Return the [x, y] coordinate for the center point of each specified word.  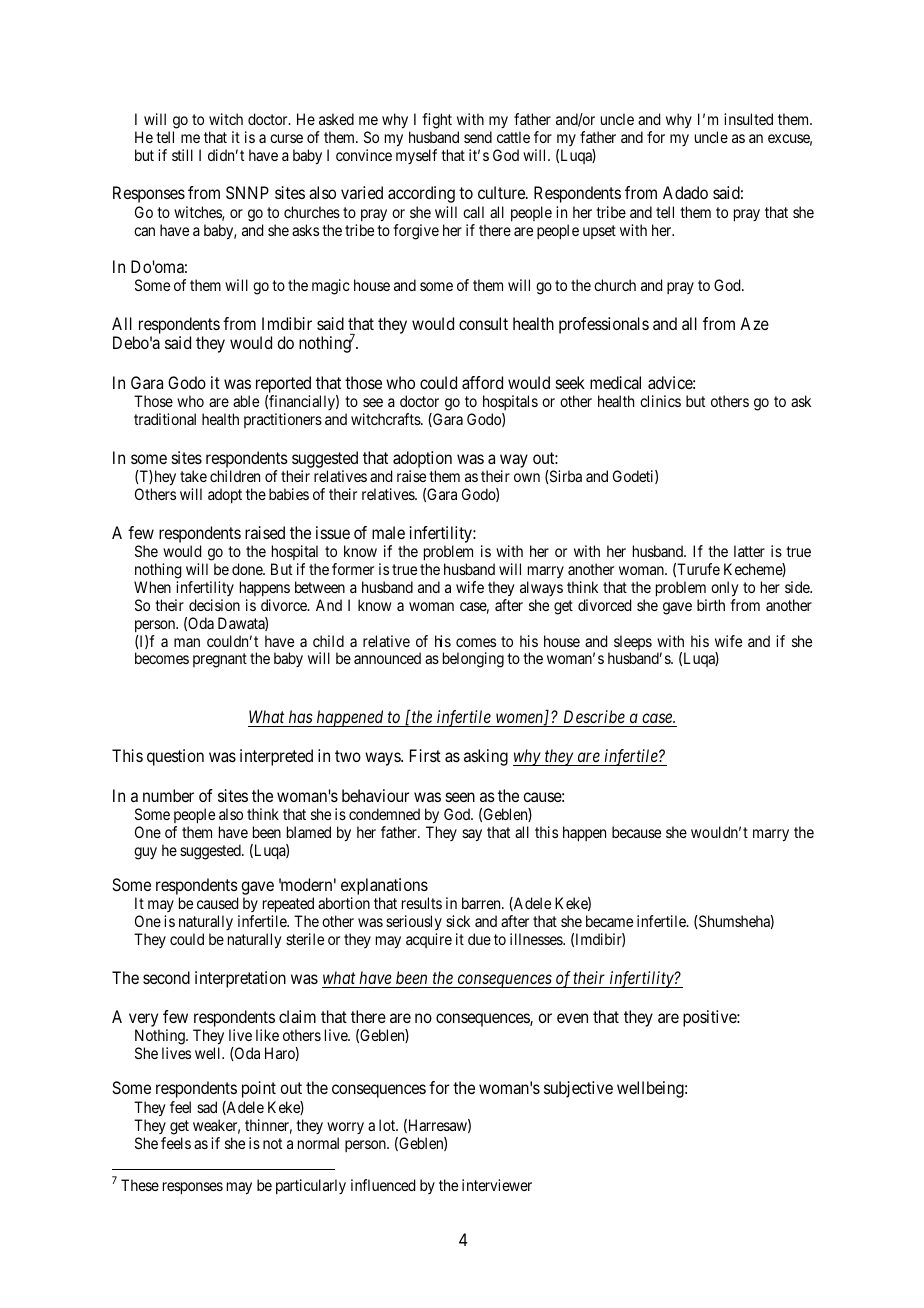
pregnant [220, 660]
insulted [748, 119]
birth [711, 605]
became [609, 921]
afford [482, 382]
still [182, 155]
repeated [288, 906]
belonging [473, 660]
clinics [660, 401]
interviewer [497, 1185]
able [246, 401]
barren [482, 903]
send [478, 137]
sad [207, 1107]
